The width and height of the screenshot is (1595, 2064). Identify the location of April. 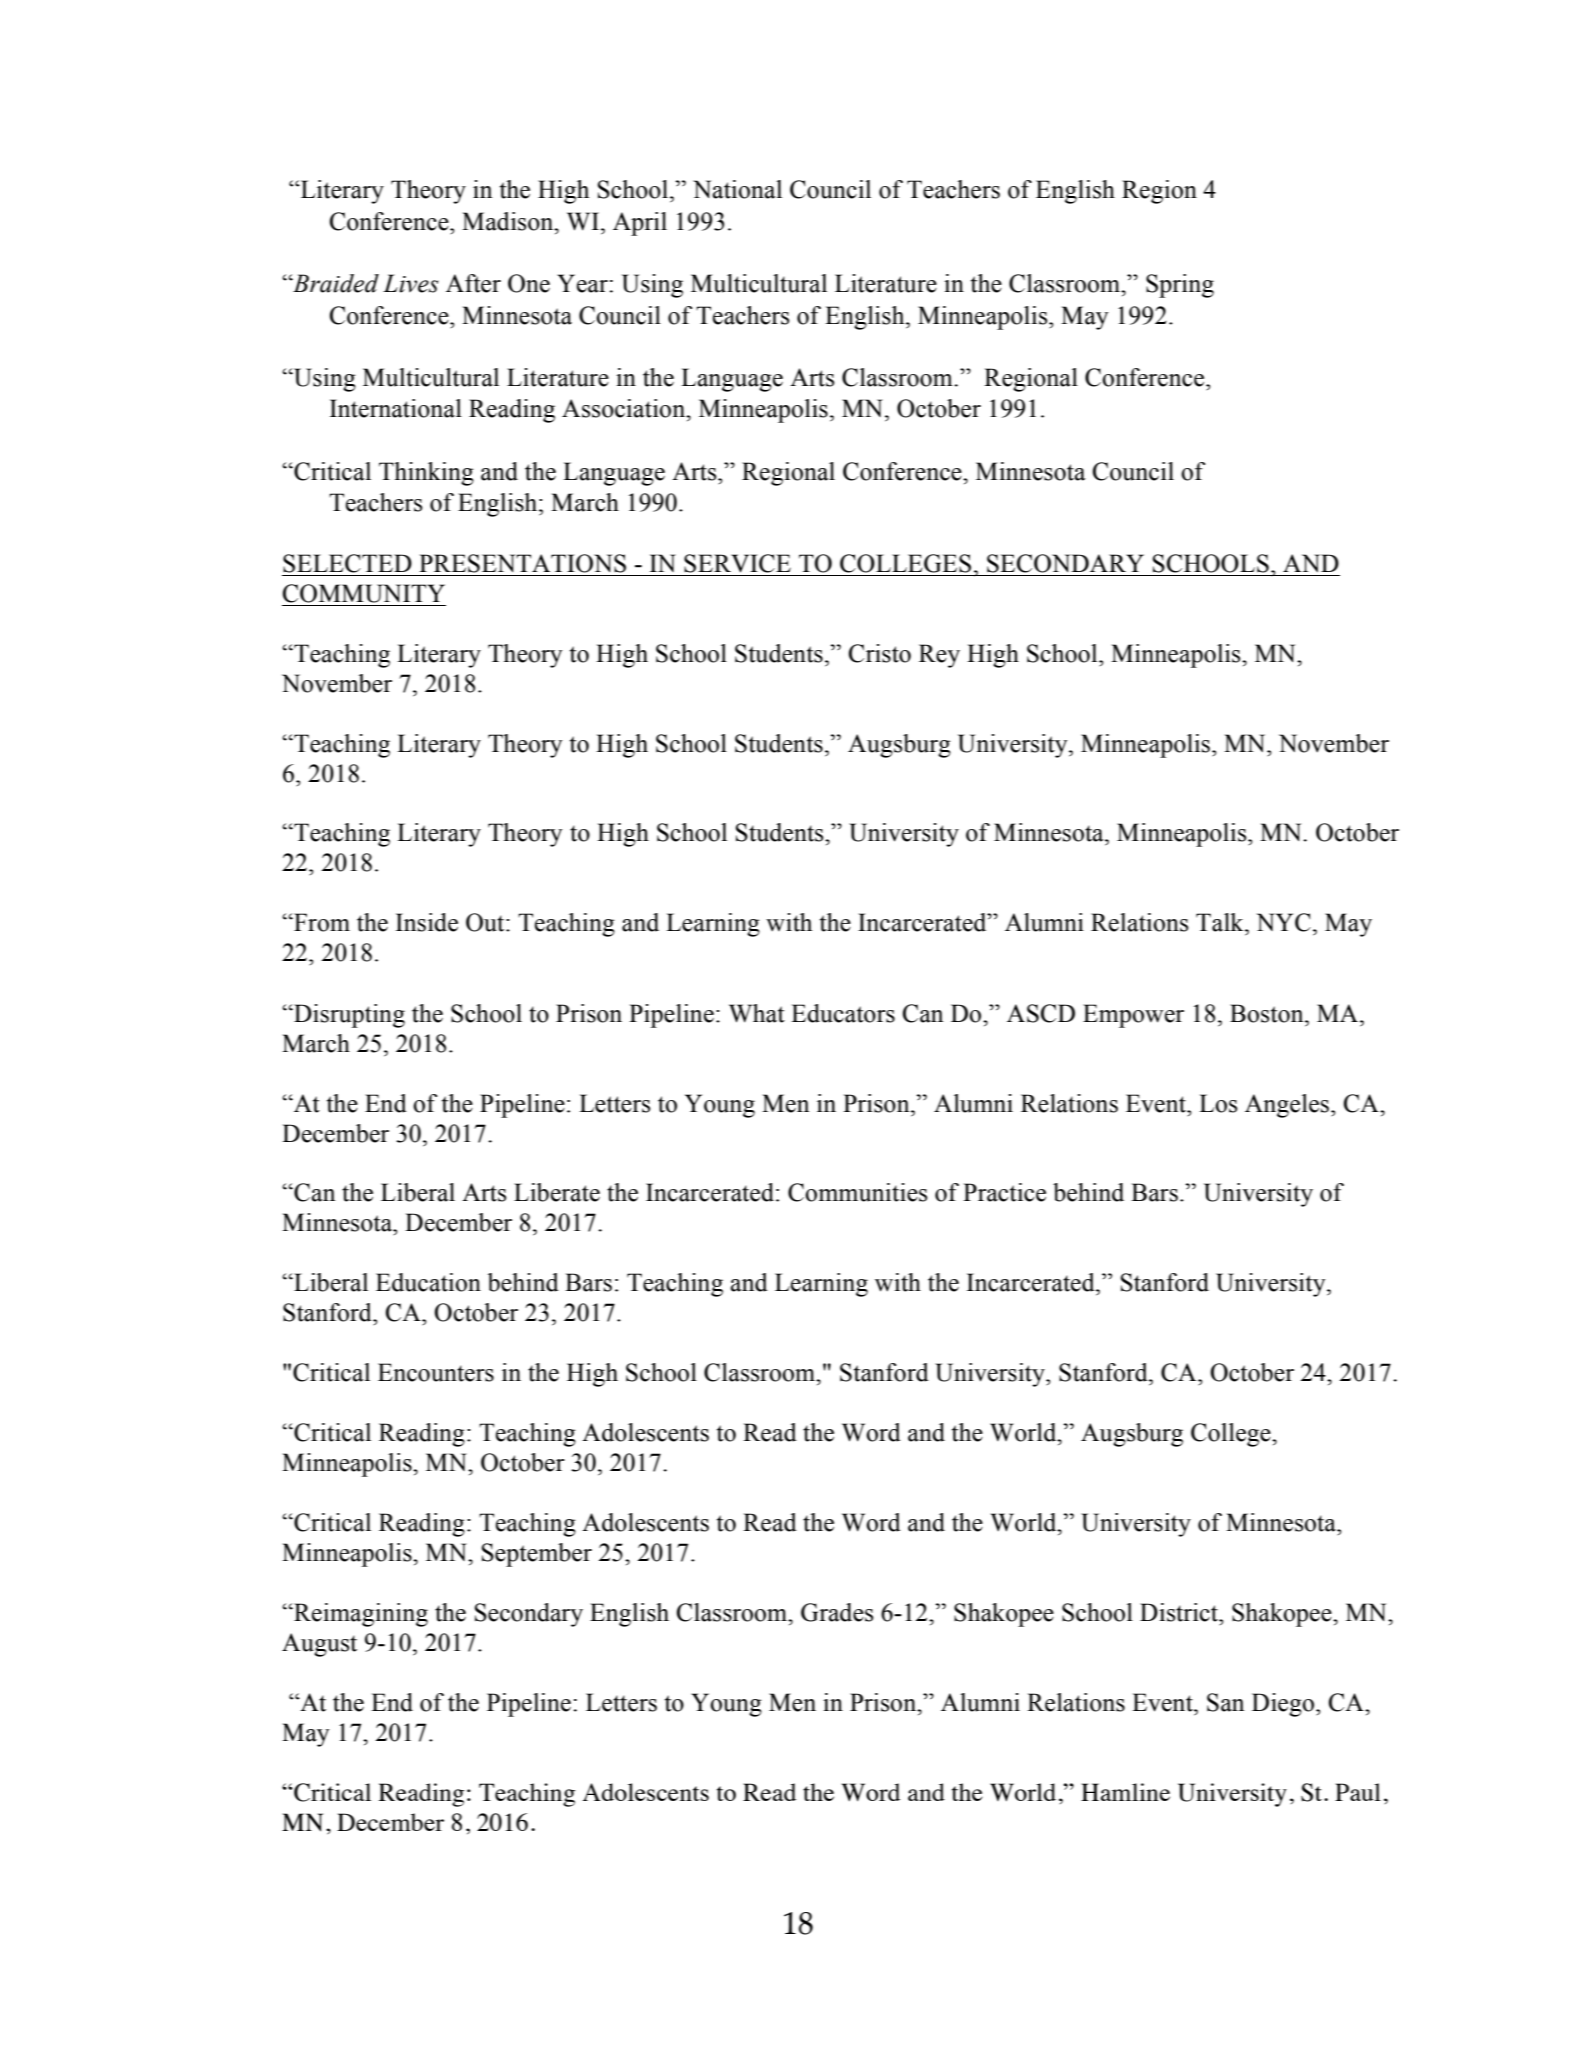
(640, 224).
